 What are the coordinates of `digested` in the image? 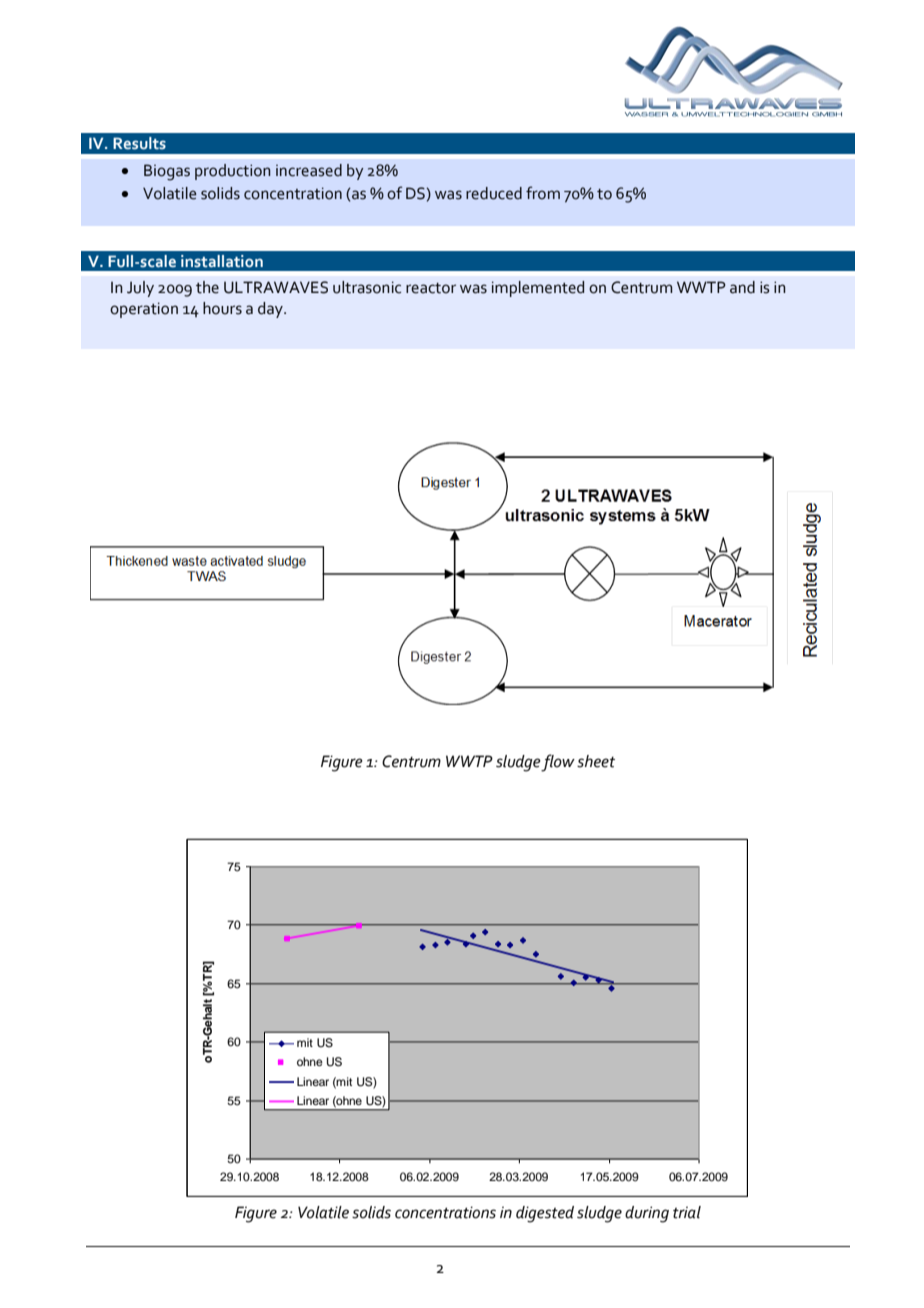 It's located at (545, 1214).
